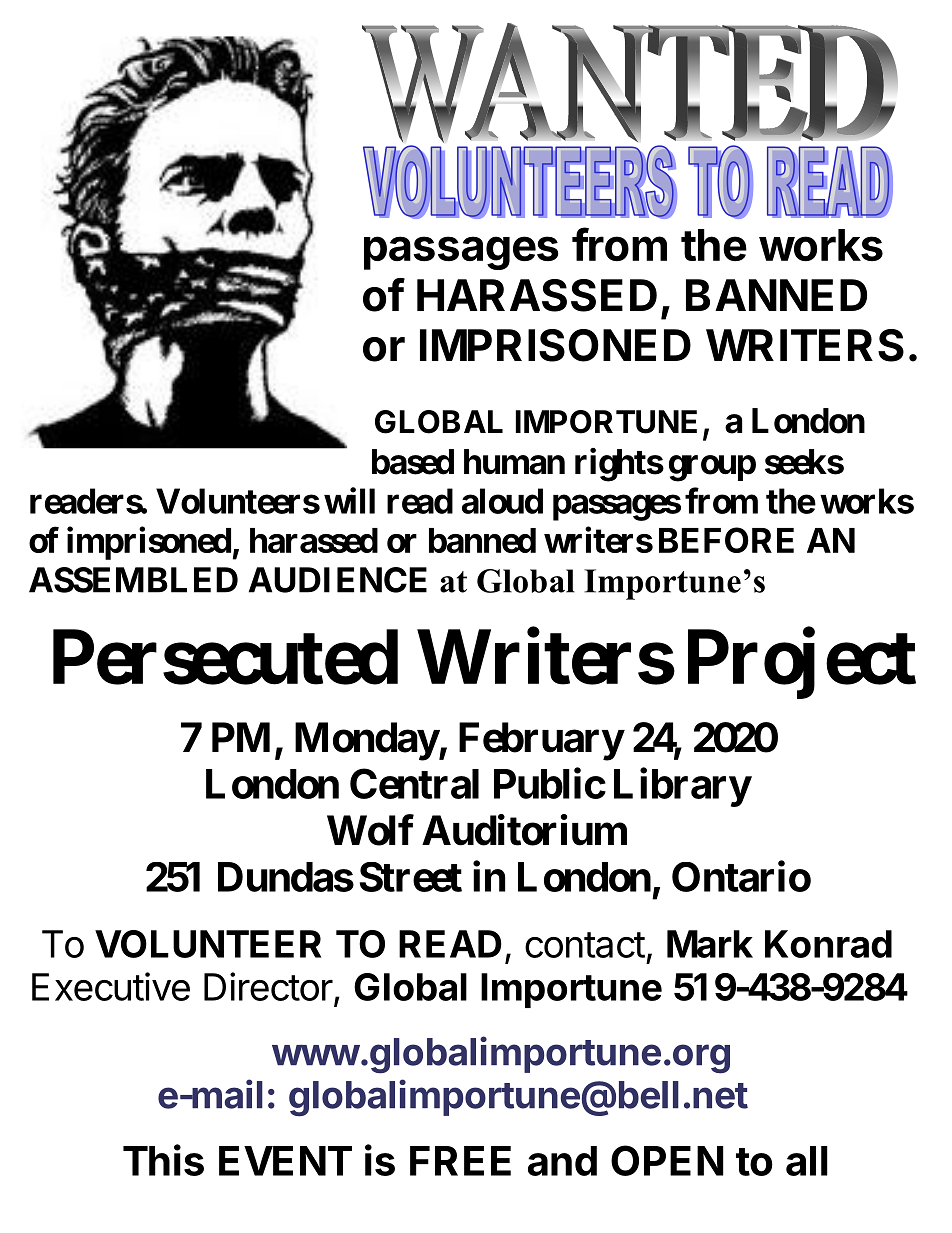  What do you see at coordinates (133, 580) in the screenshot?
I see `ASSEMBLED` at bounding box center [133, 580].
